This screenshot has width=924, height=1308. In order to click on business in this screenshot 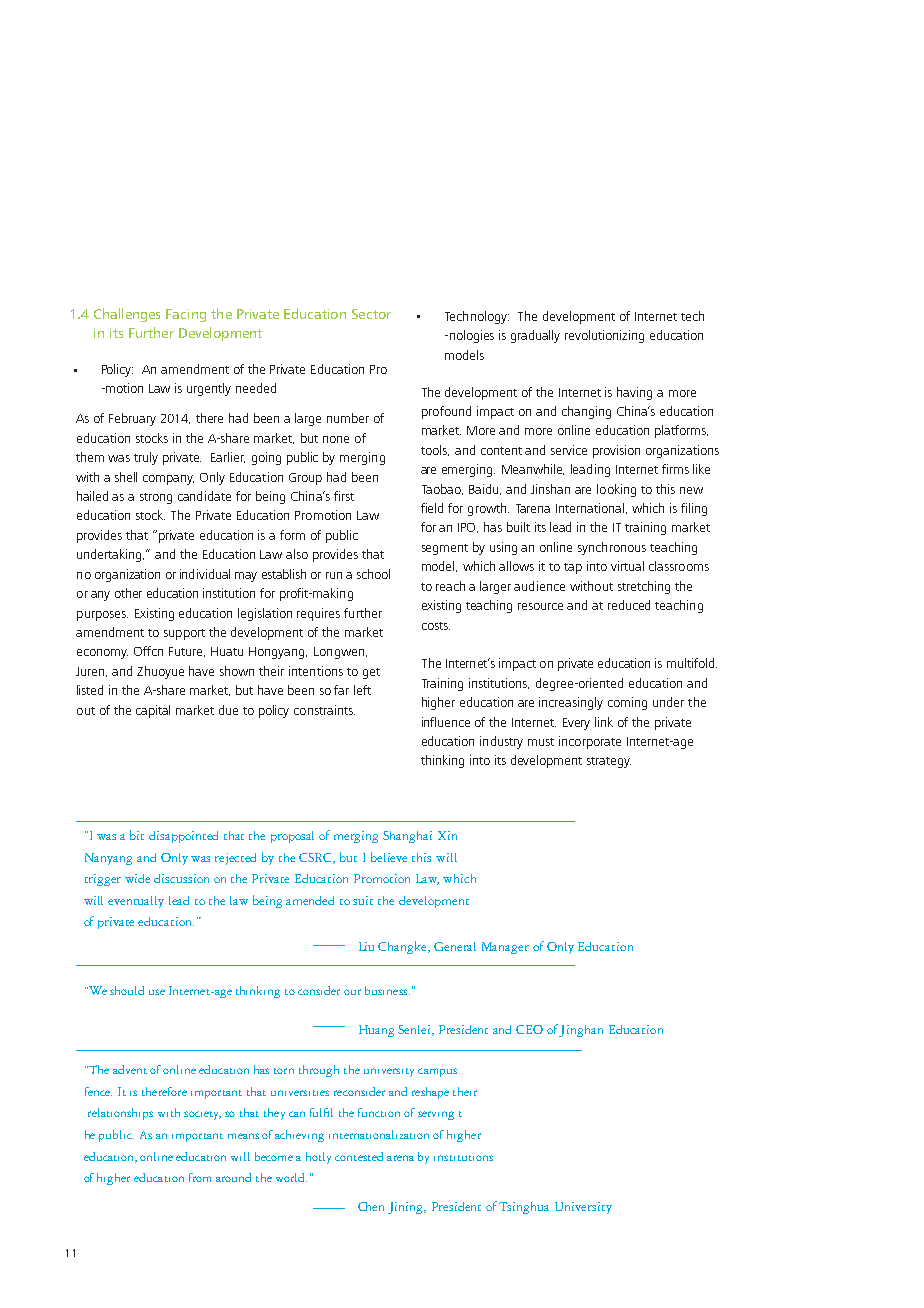, I will do `click(387, 990)`.
